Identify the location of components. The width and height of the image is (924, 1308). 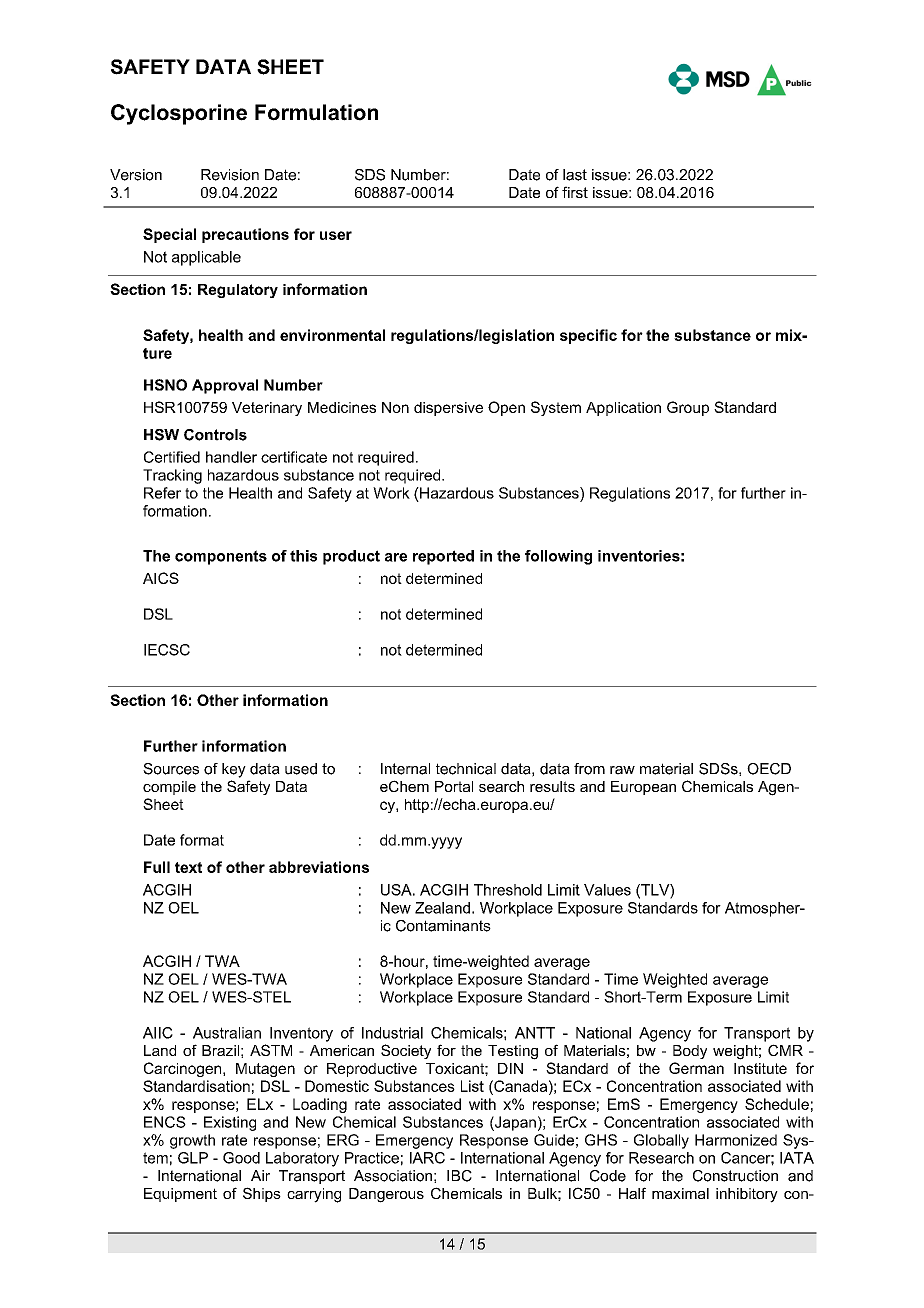
(221, 557).
